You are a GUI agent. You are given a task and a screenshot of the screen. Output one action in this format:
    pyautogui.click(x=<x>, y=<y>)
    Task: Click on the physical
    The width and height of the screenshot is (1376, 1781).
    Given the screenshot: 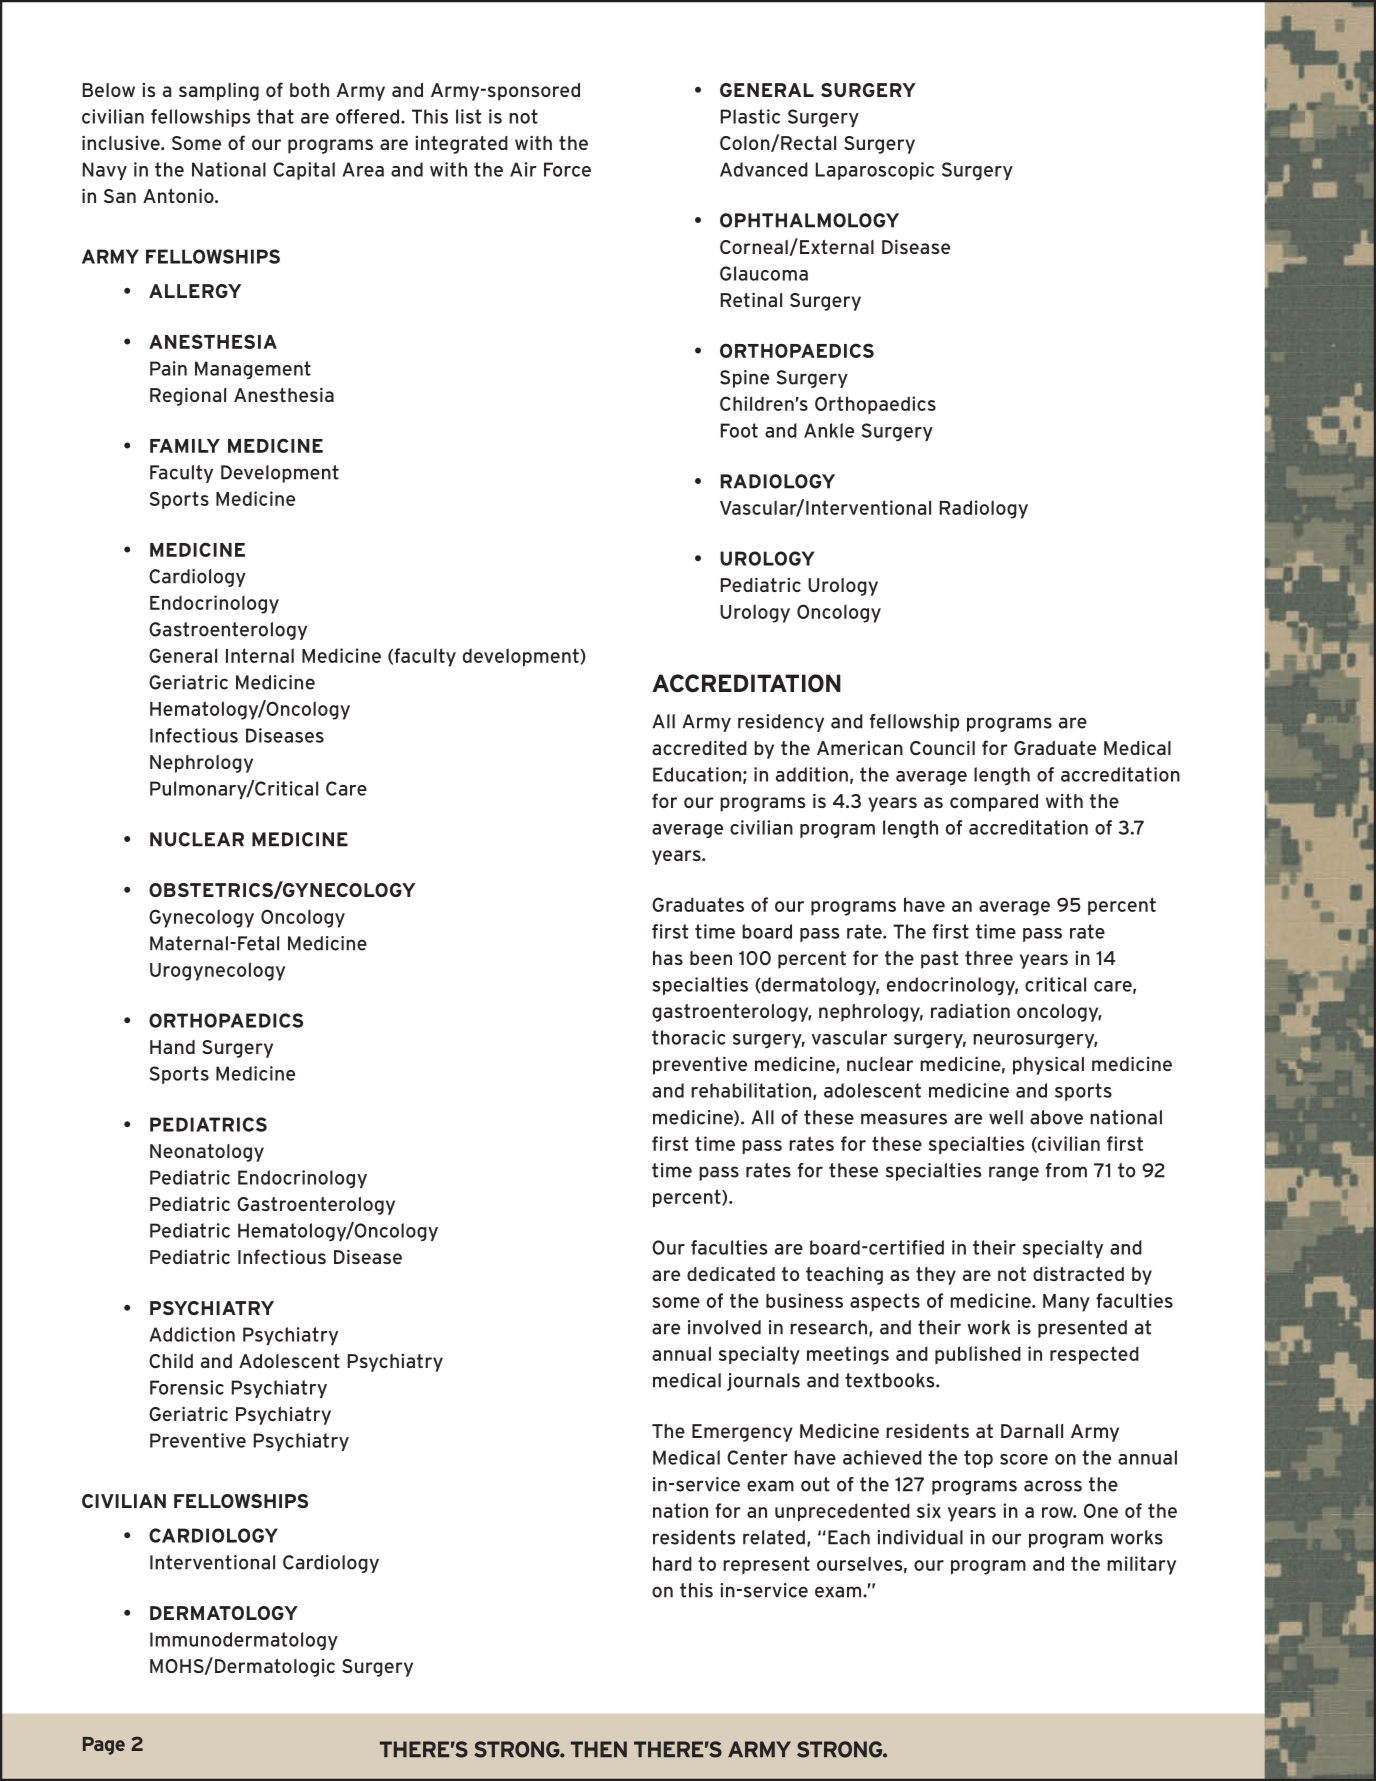 What is the action you would take?
    pyautogui.click(x=1048, y=1065)
